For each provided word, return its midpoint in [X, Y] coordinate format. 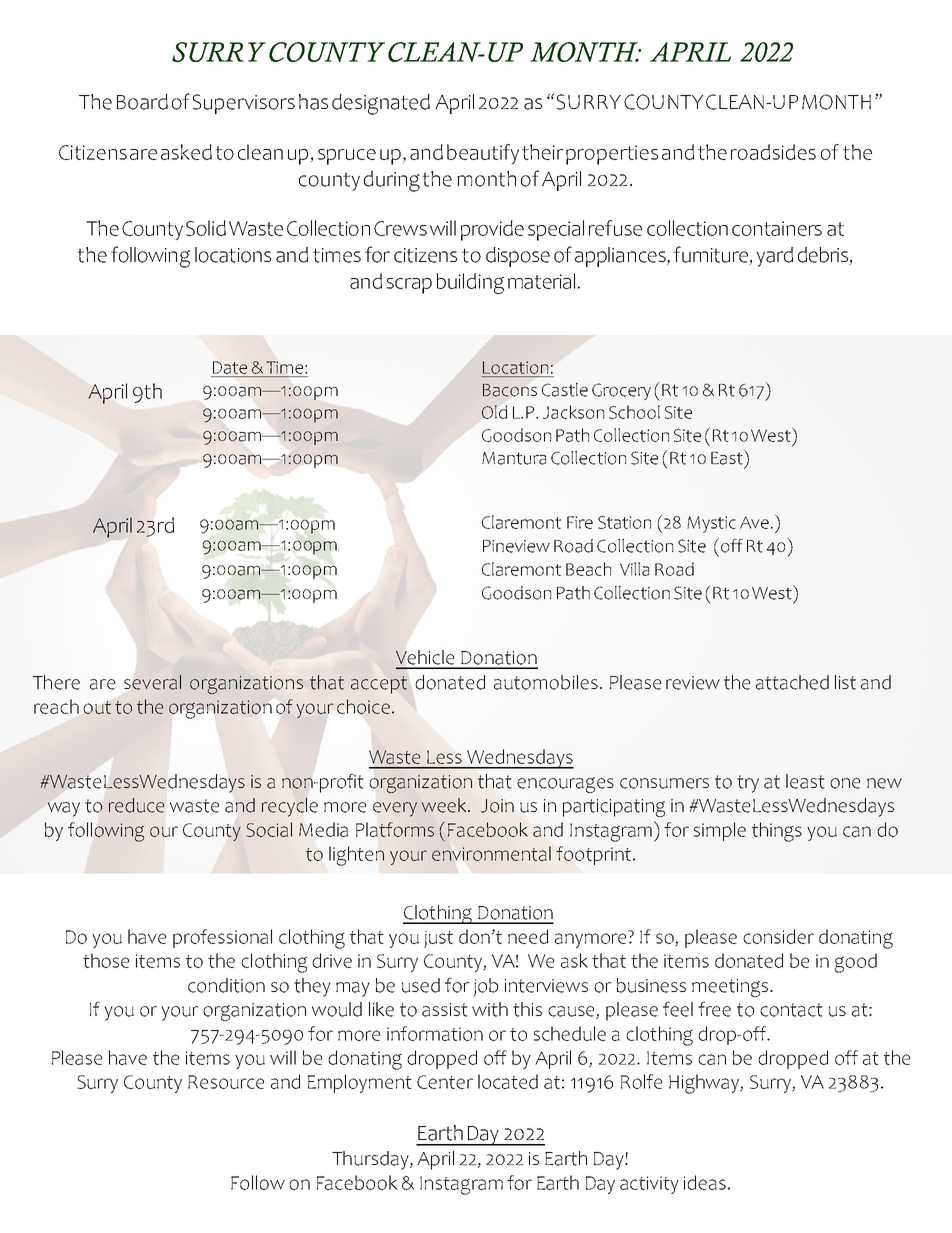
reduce [136, 805]
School [634, 412]
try [748, 784]
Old [494, 412]
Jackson [573, 412]
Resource [226, 1082]
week [445, 805]
